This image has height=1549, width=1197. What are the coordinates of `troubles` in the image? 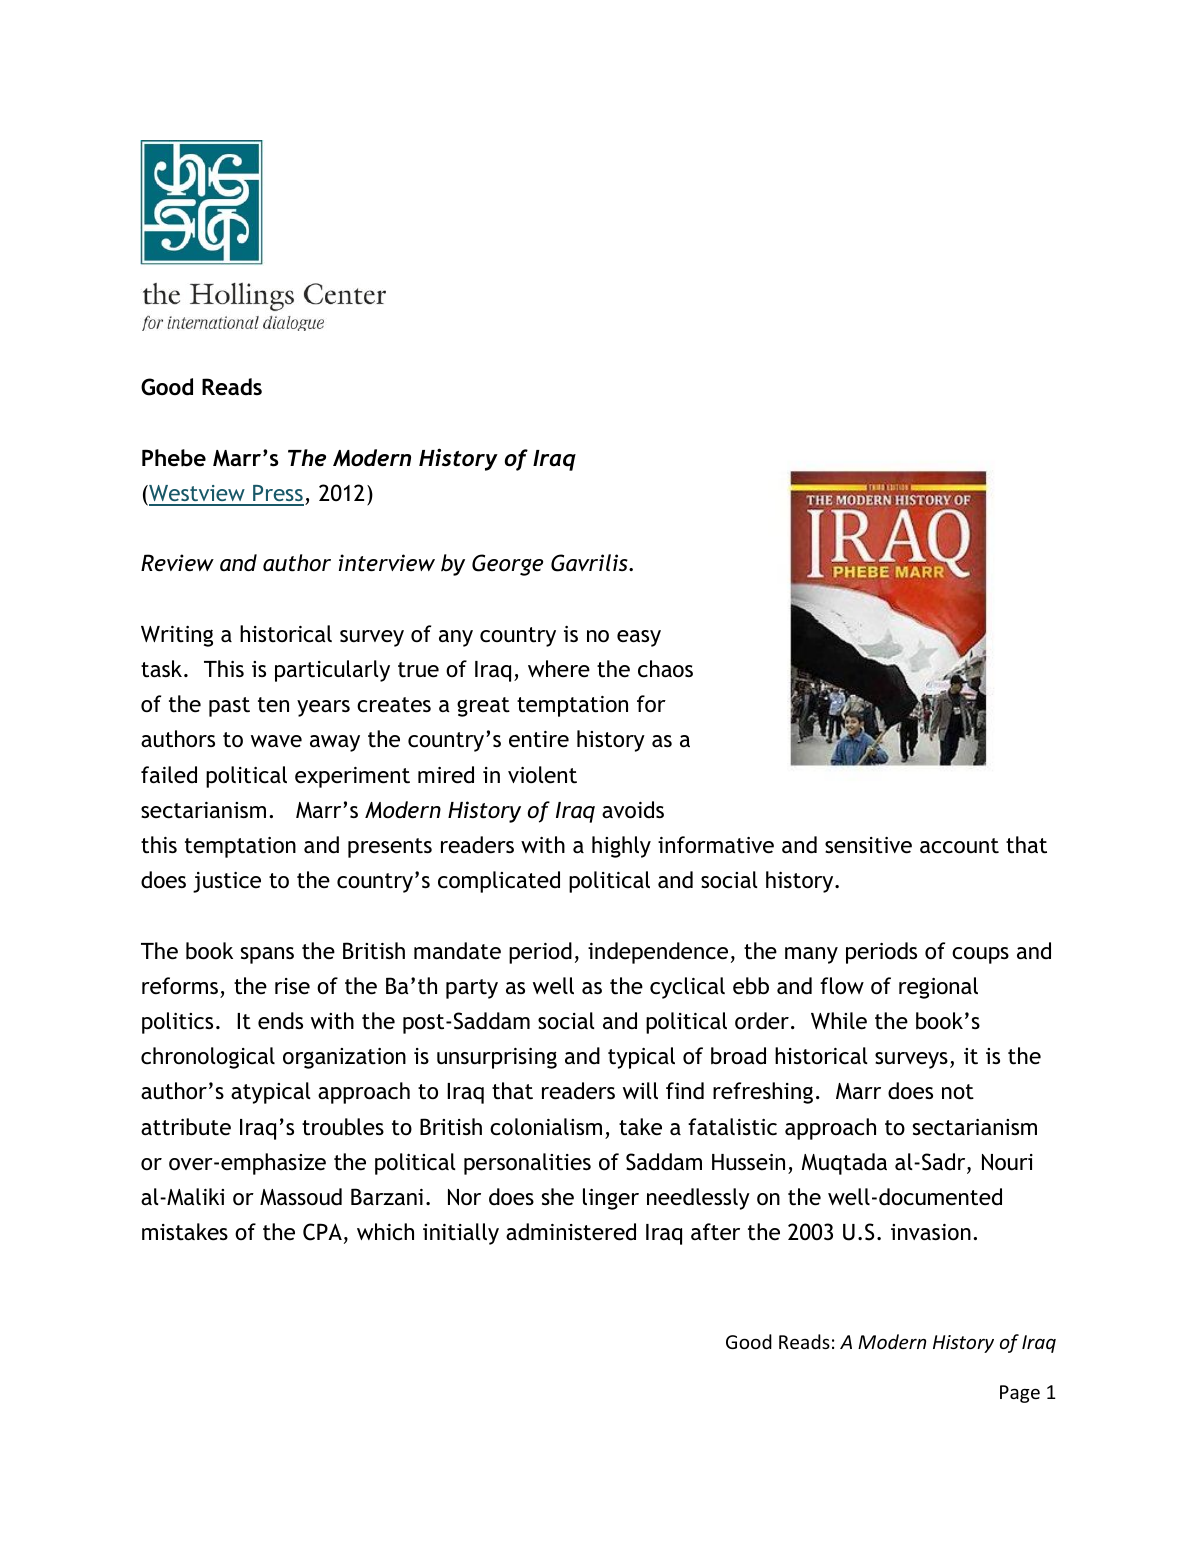 It's located at (343, 1127).
